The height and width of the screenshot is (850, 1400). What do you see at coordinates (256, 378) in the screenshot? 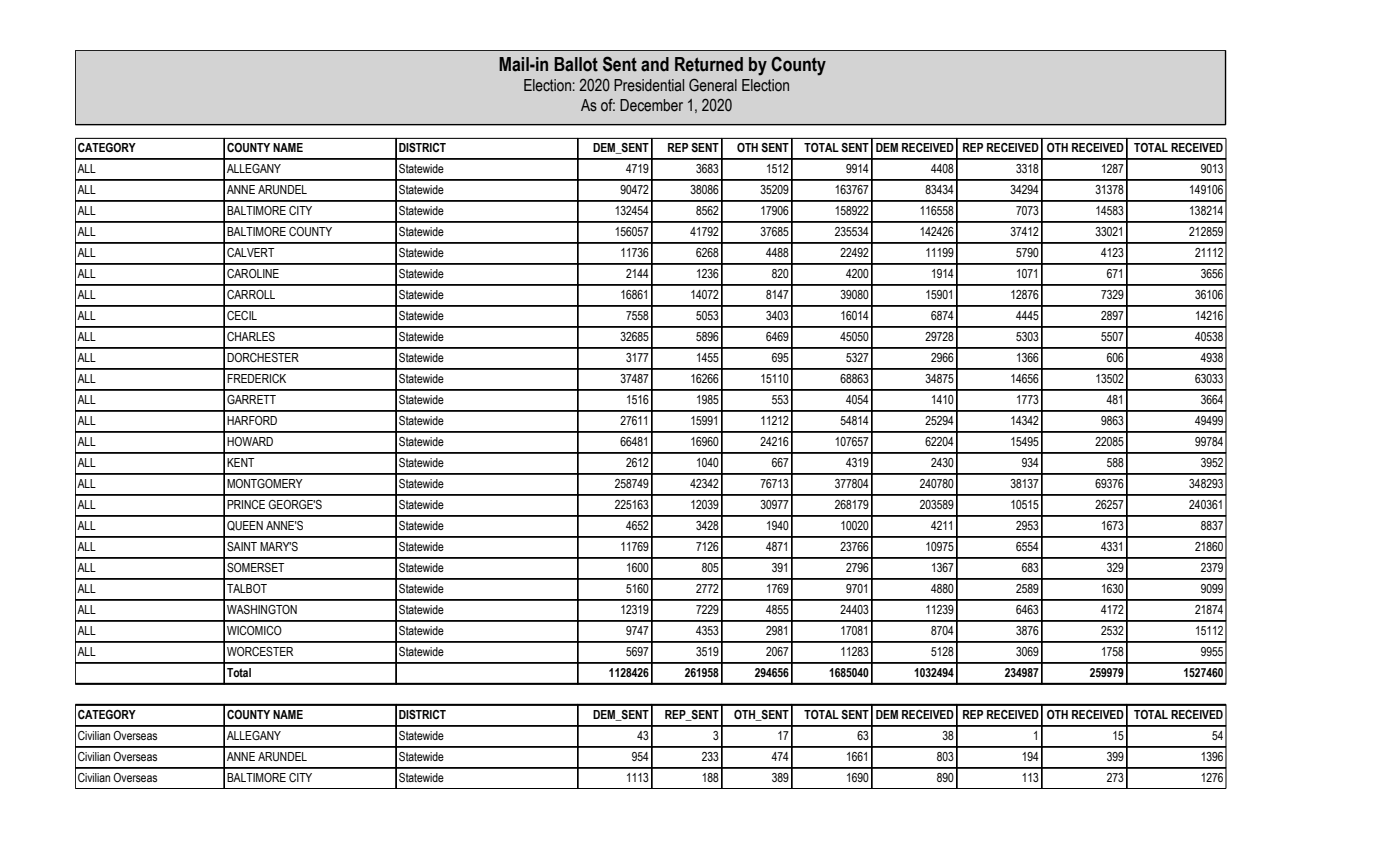
I see `FREDERICK` at bounding box center [256, 378].
